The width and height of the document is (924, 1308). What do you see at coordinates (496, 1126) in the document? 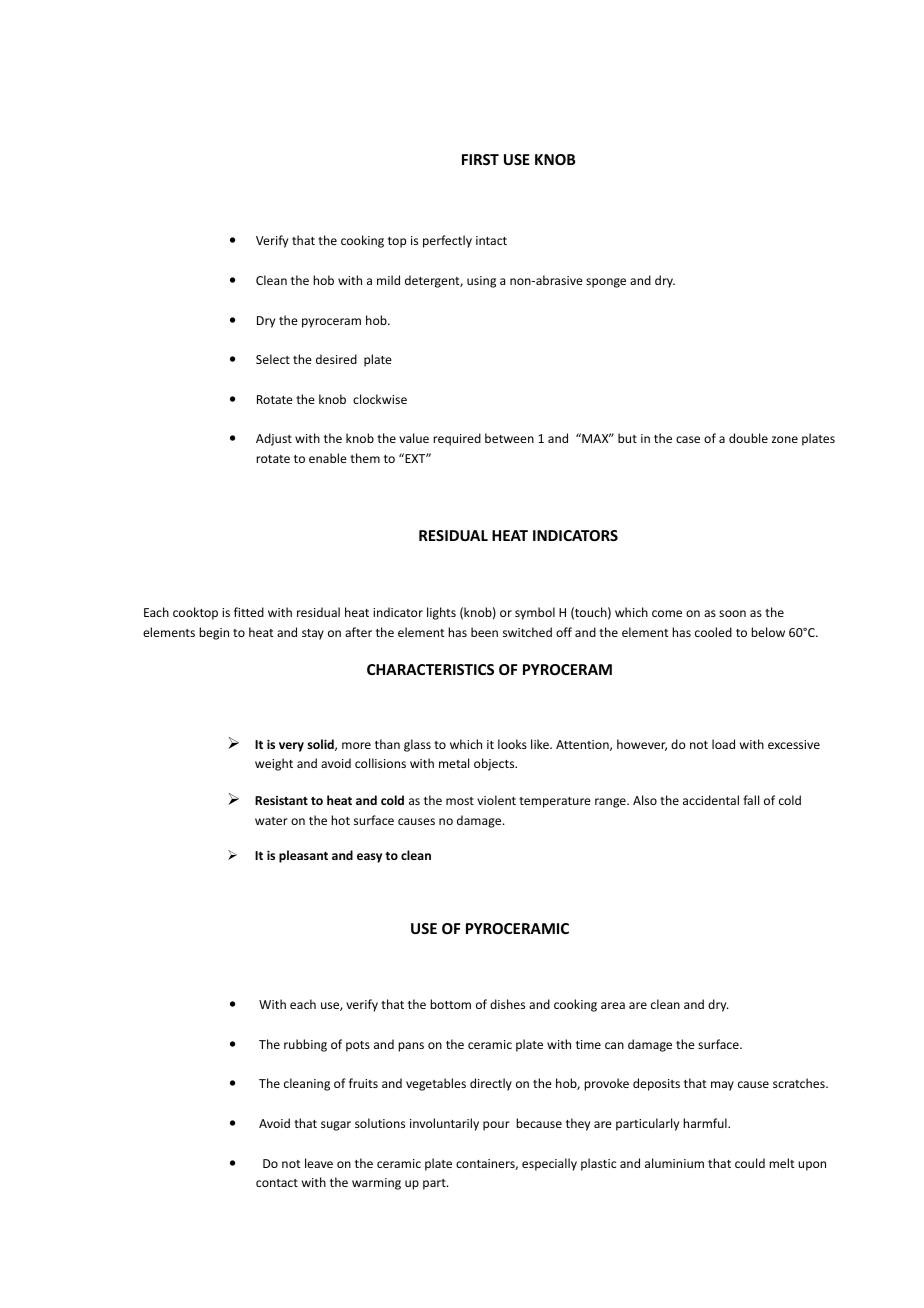
I see `pour` at bounding box center [496, 1126].
